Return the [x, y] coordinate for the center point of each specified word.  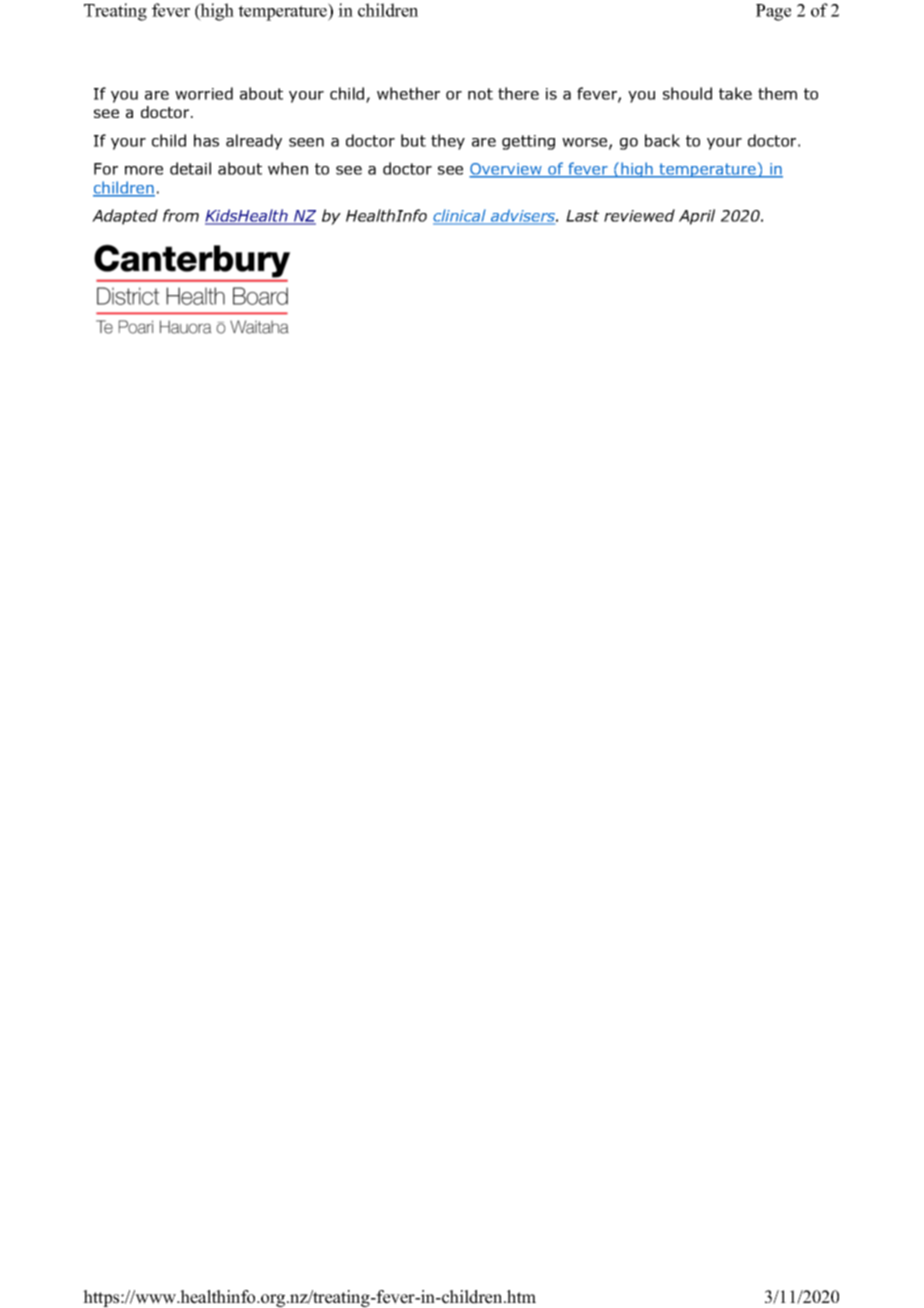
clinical [460, 217]
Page [773, 12]
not [480, 94]
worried [204, 93]
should [687, 93]
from [181, 215]
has [206, 140]
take [735, 93]
